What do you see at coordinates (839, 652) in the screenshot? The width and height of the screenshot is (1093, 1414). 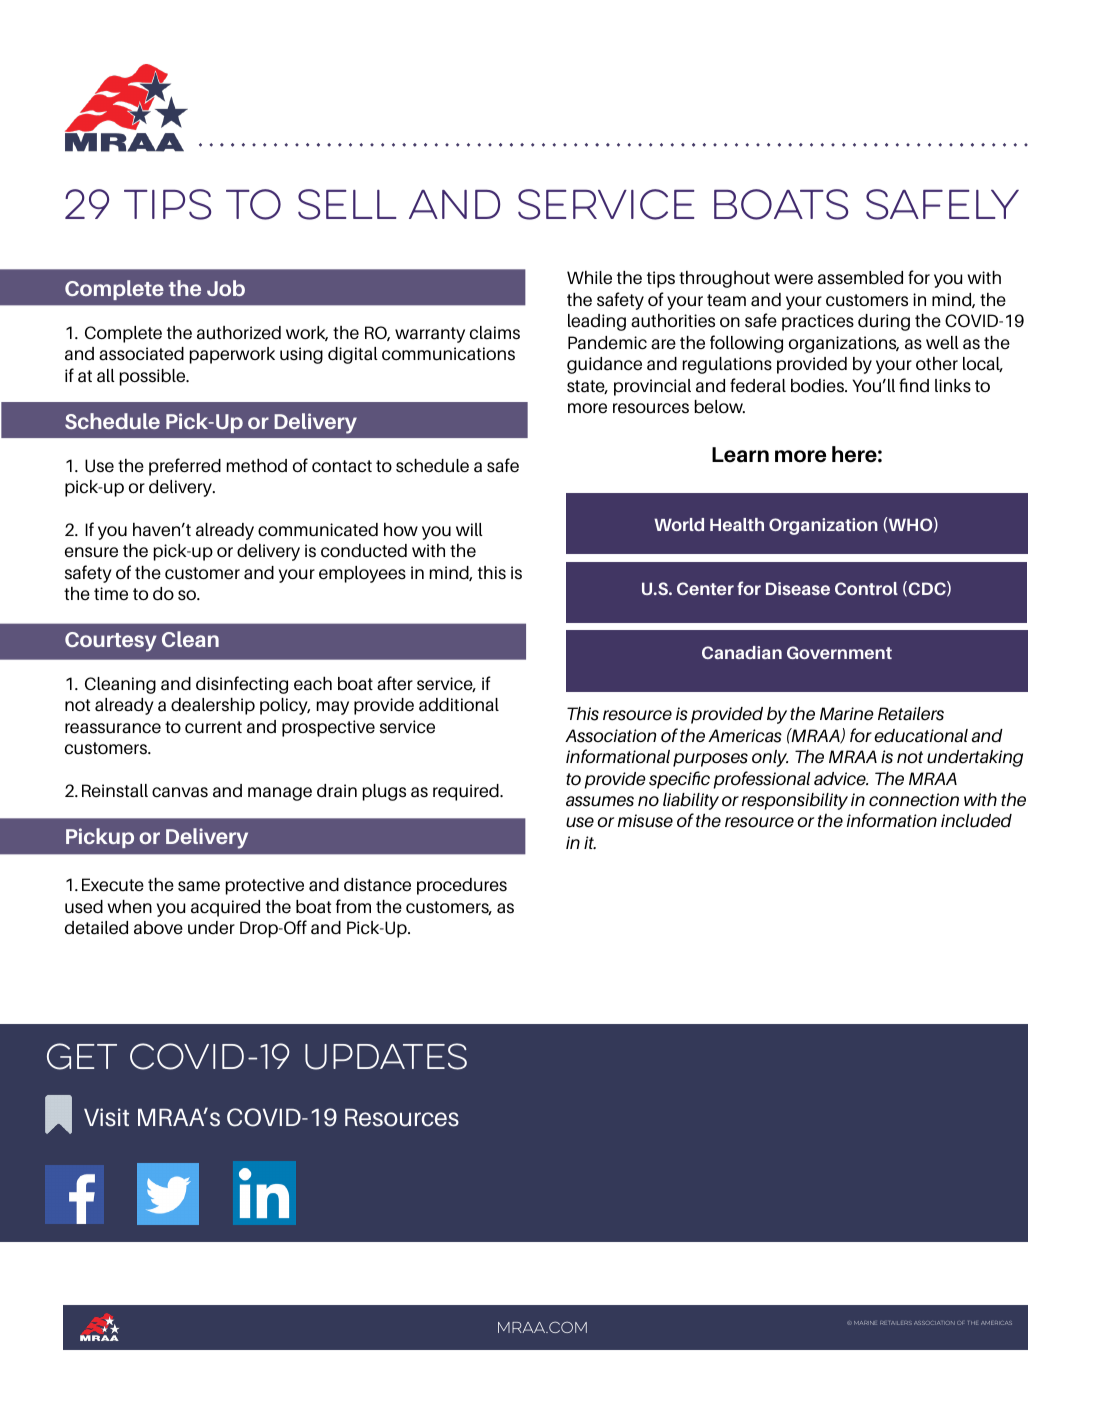 I see `Government` at bounding box center [839, 652].
